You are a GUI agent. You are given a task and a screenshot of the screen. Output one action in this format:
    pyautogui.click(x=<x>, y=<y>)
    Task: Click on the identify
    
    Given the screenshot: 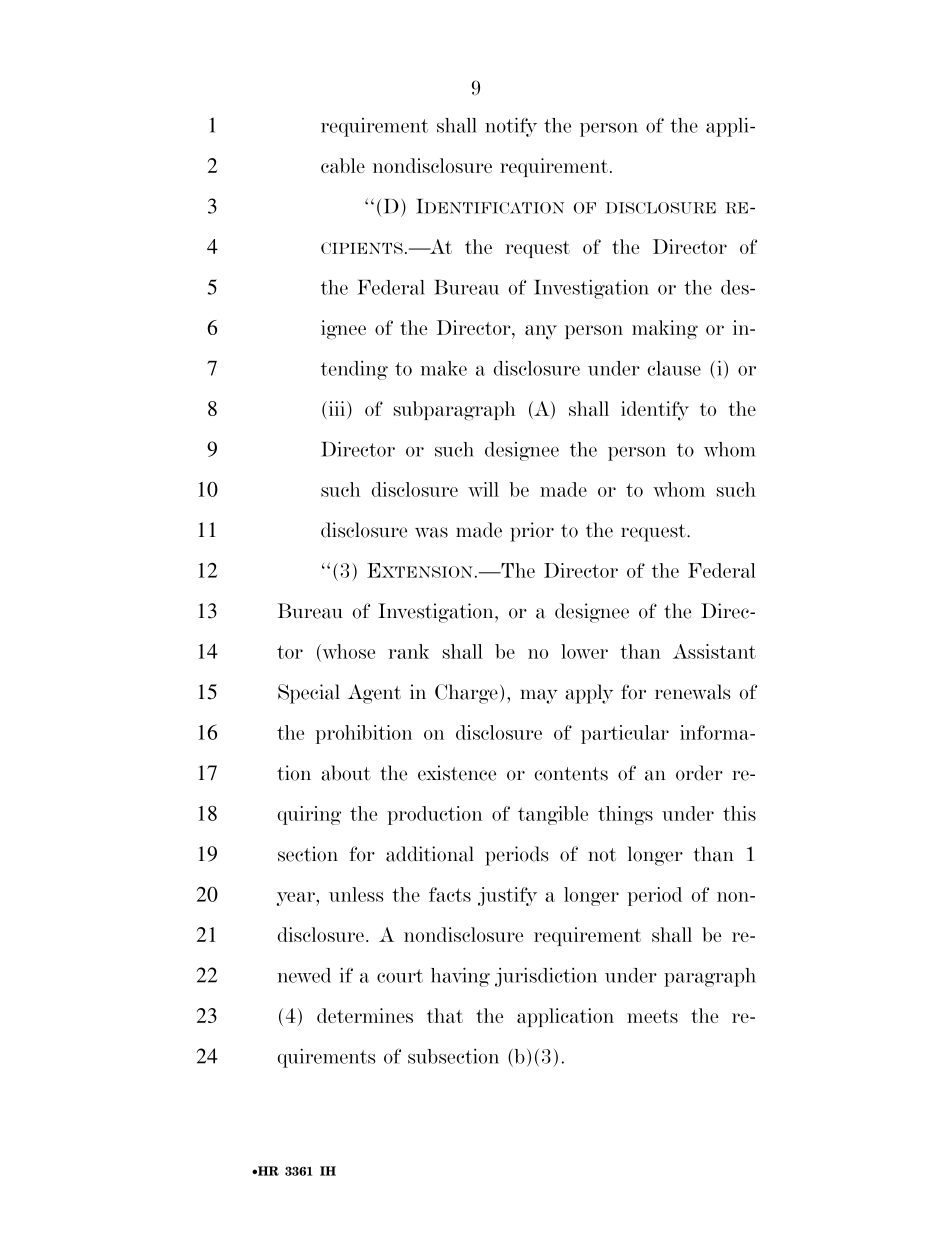 What is the action you would take?
    pyautogui.click(x=655, y=411)
